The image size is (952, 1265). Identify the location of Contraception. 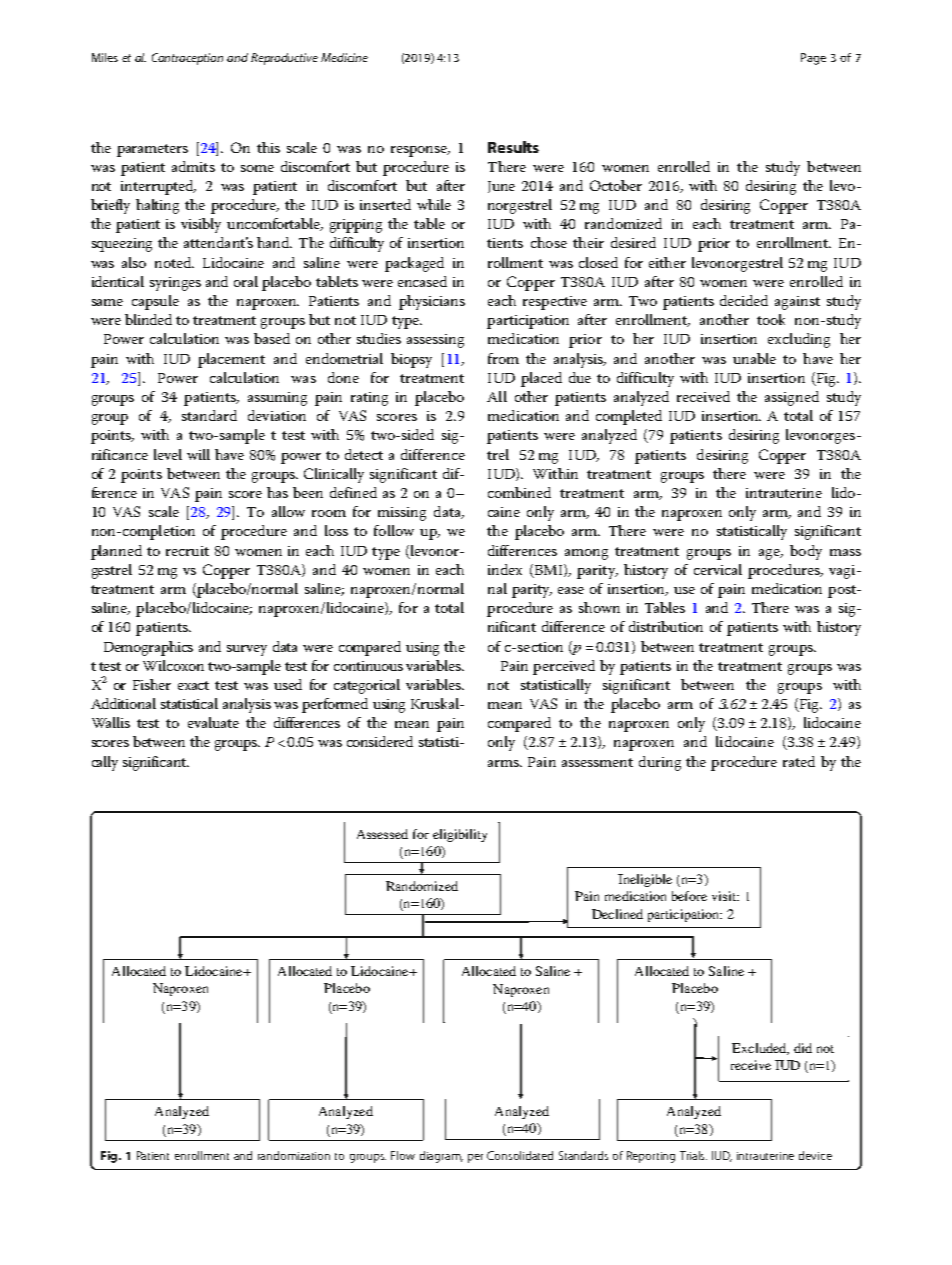
(187, 59).
